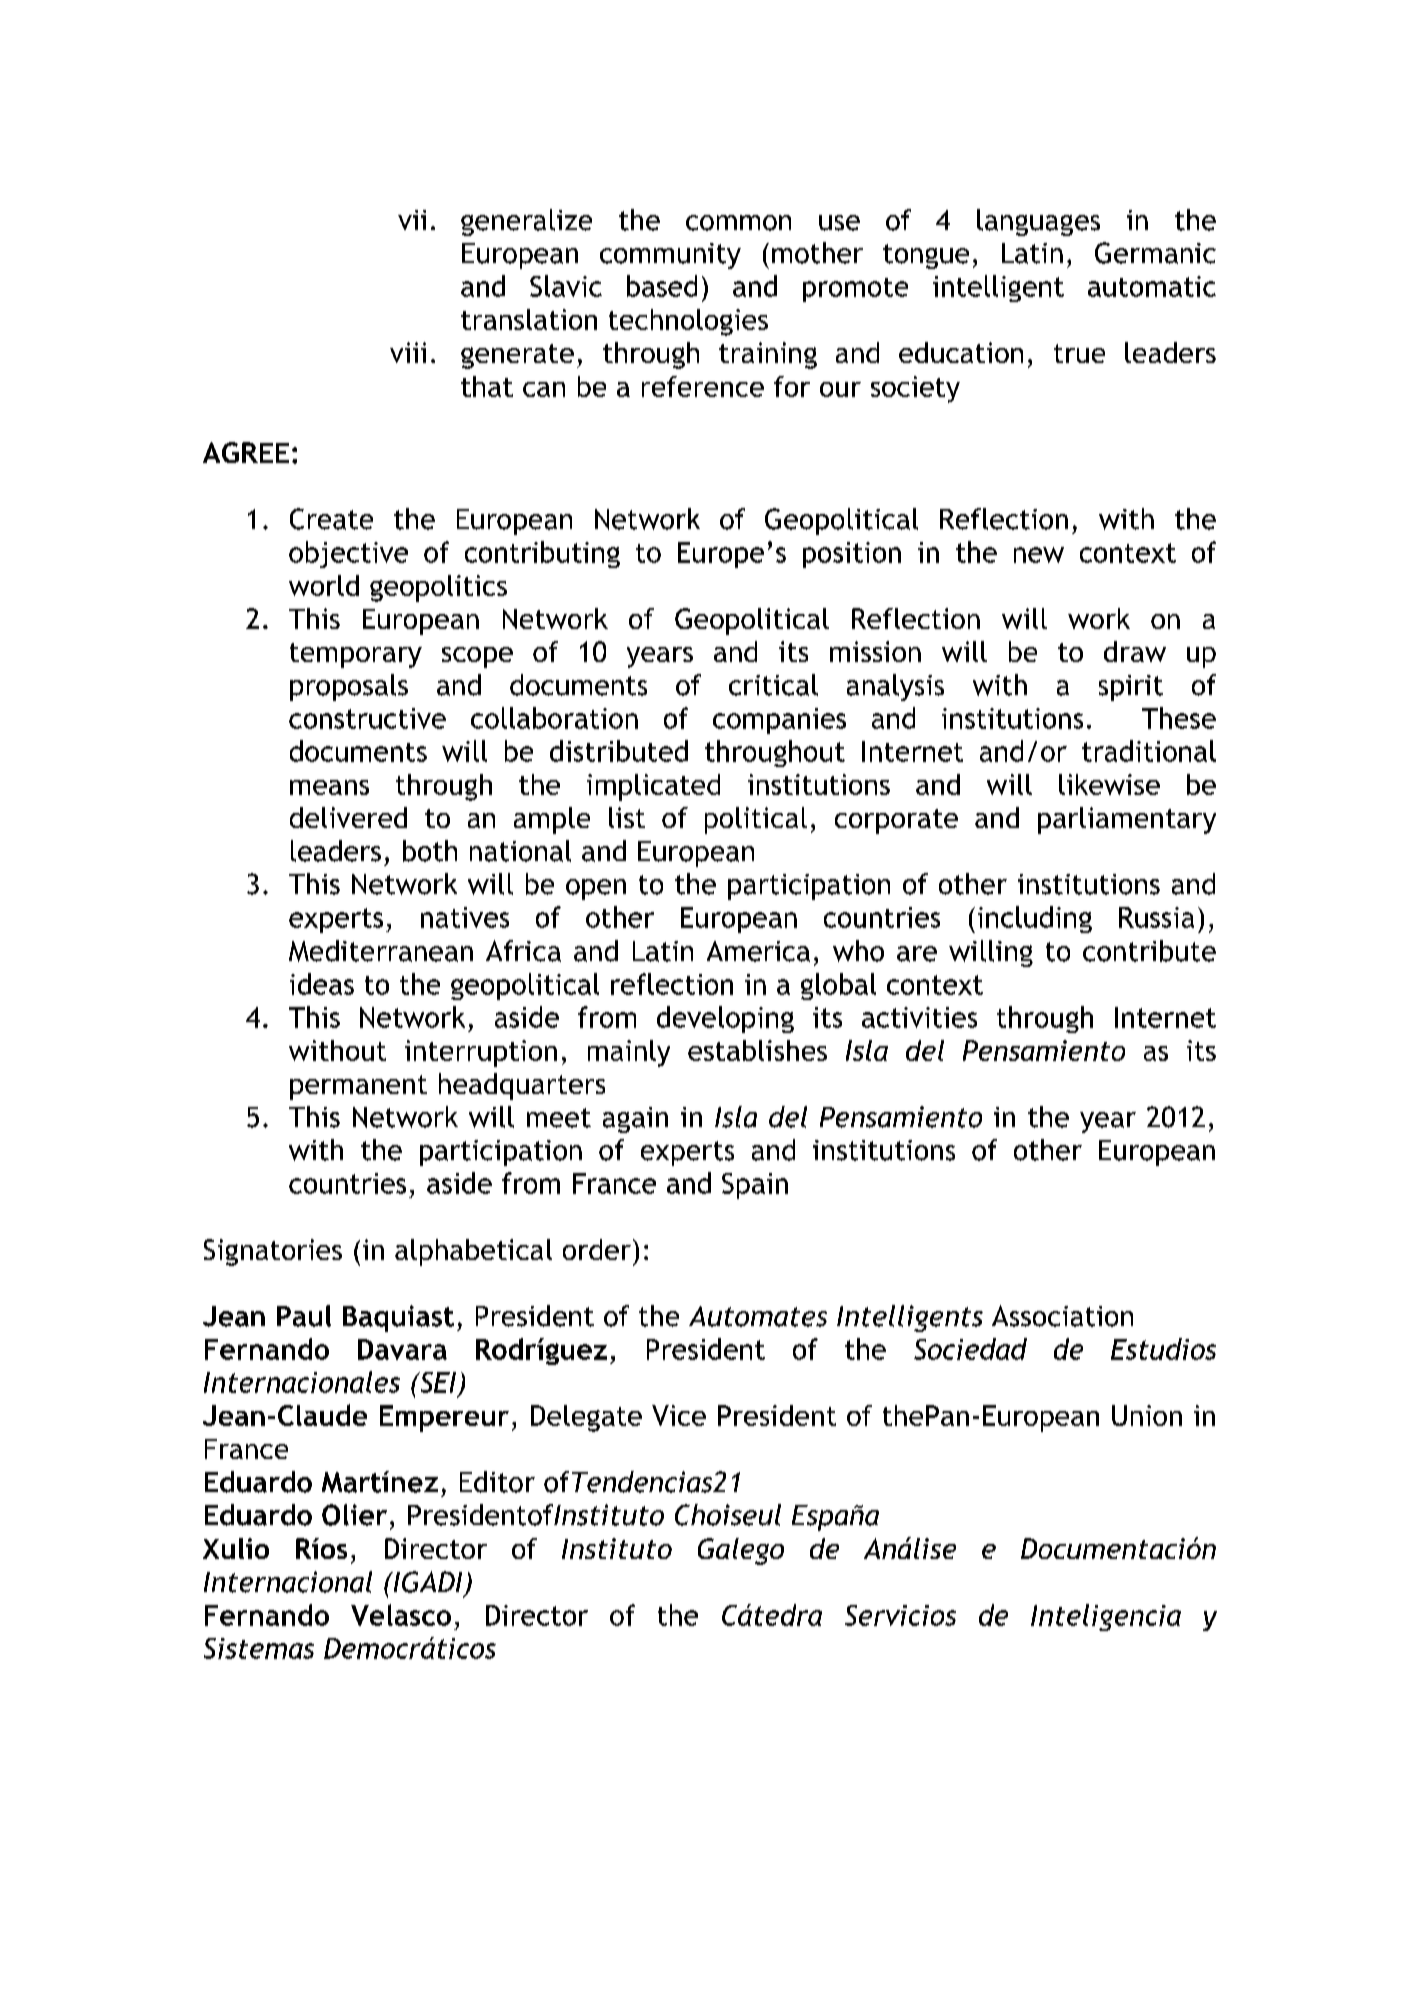  I want to click on world, so click(324, 585).
